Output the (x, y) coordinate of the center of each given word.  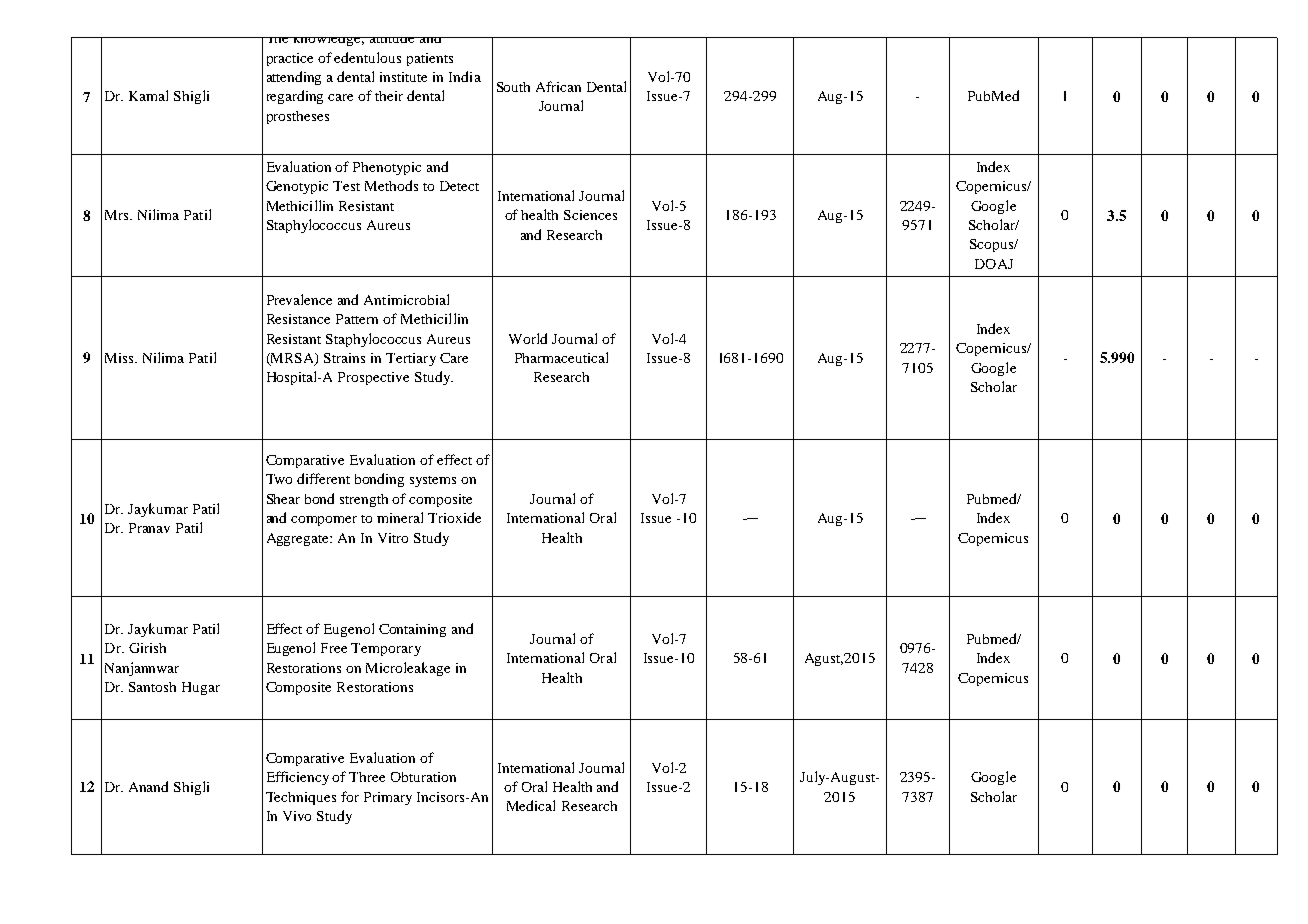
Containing (412, 630)
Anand (148, 786)
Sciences (590, 215)
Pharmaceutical (561, 357)
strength (364, 500)
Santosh (152, 687)
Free (334, 648)
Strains (344, 358)
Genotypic (297, 187)
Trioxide (454, 517)
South (513, 87)
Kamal (148, 95)
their (389, 96)
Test (346, 186)
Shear (283, 499)
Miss (120, 358)
